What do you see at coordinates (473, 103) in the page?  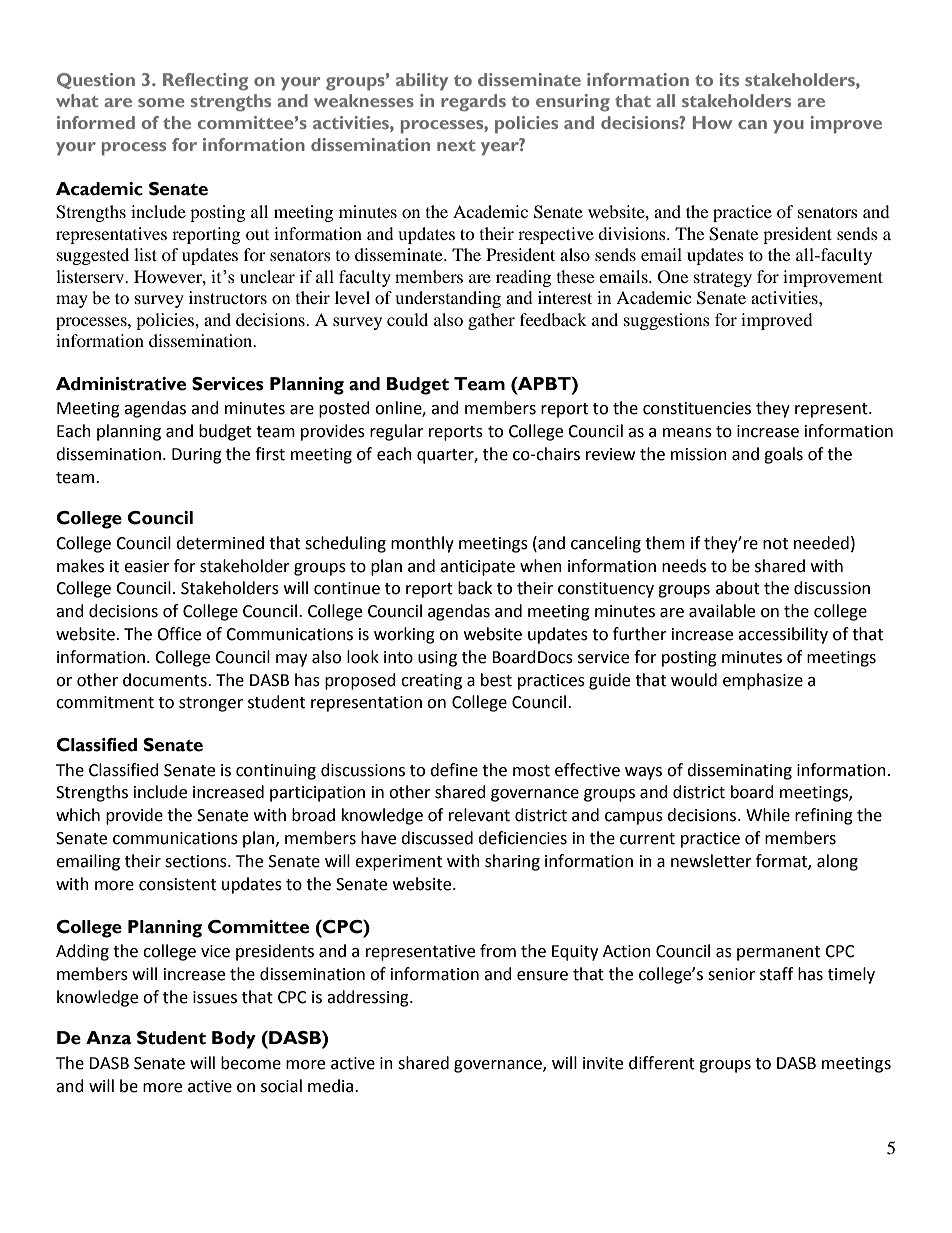 I see `regards` at bounding box center [473, 103].
